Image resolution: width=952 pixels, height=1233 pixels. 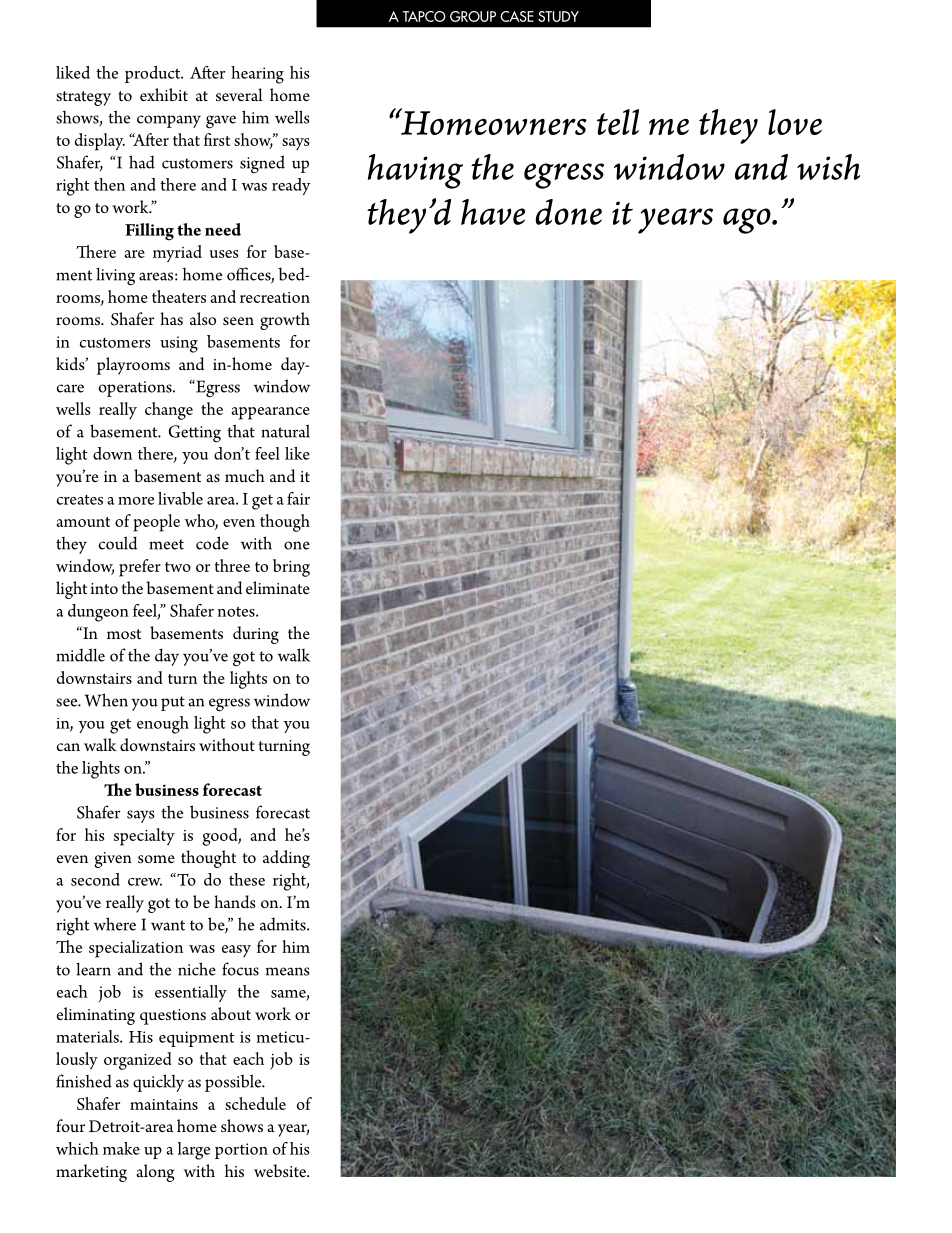 I want to click on large, so click(x=194, y=1151).
